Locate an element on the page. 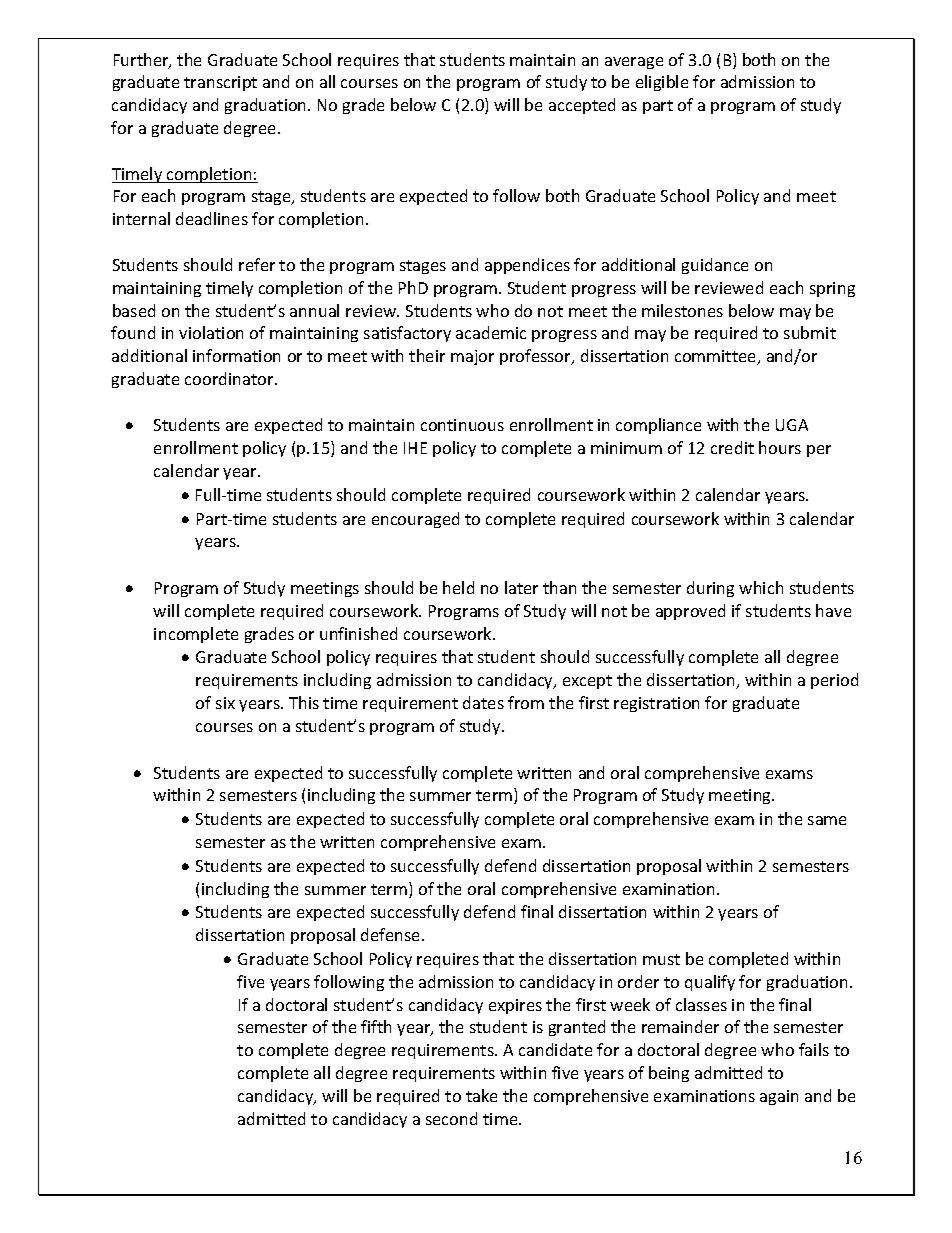  accepted is located at coordinates (582, 106).
